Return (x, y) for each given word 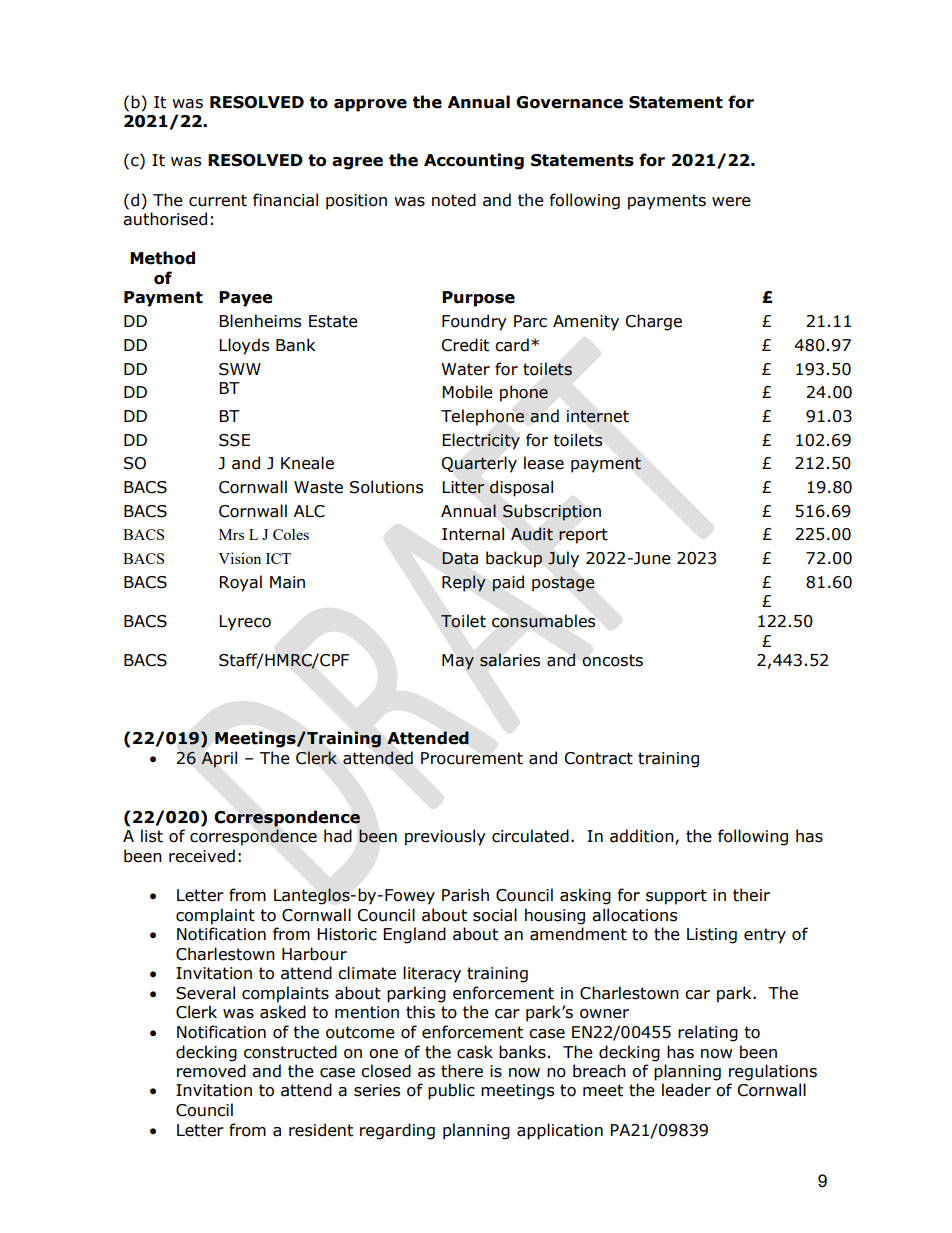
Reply (464, 583)
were (731, 202)
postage (563, 584)
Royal (240, 583)
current (218, 200)
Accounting (474, 161)
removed (211, 1071)
